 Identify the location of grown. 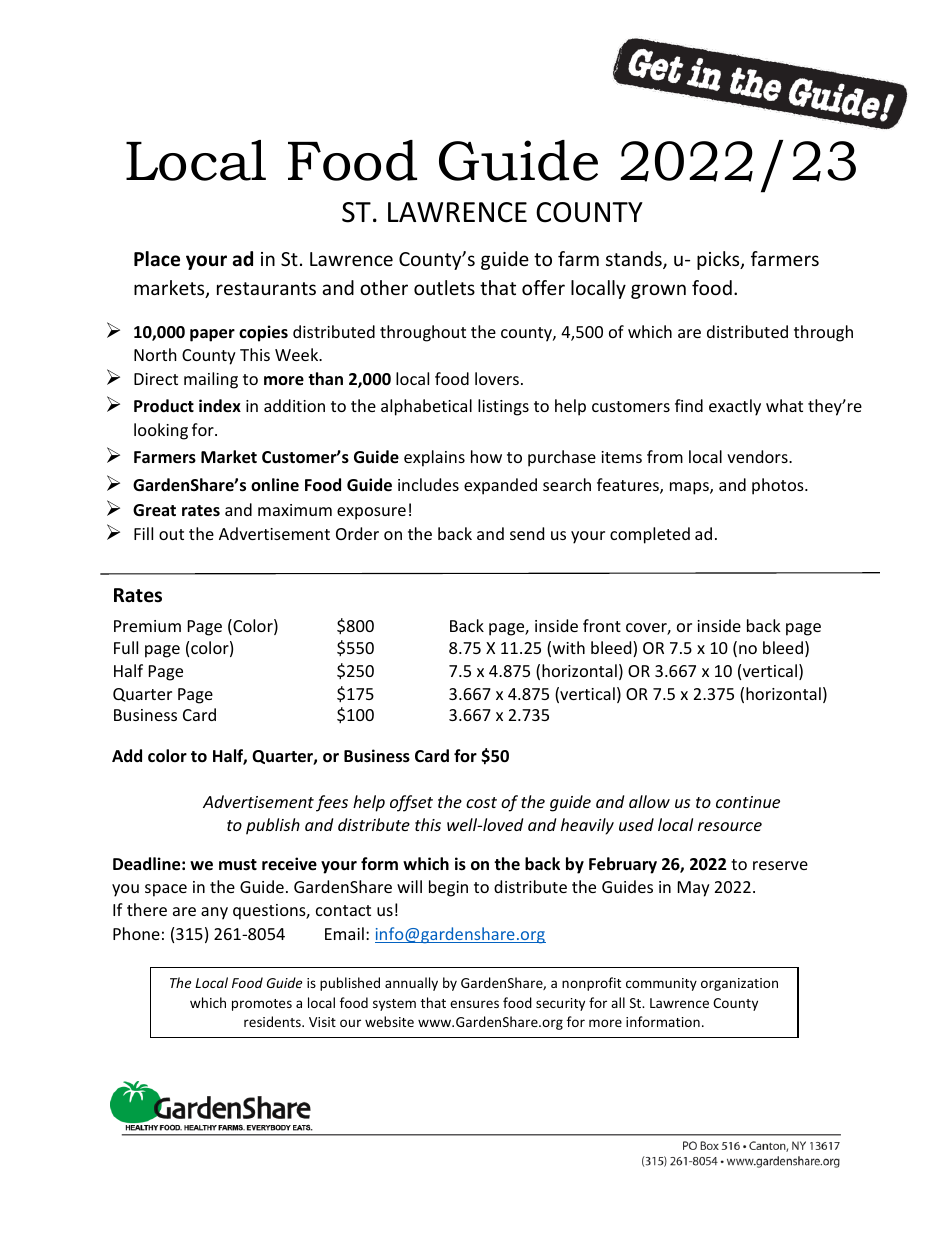
(658, 291).
